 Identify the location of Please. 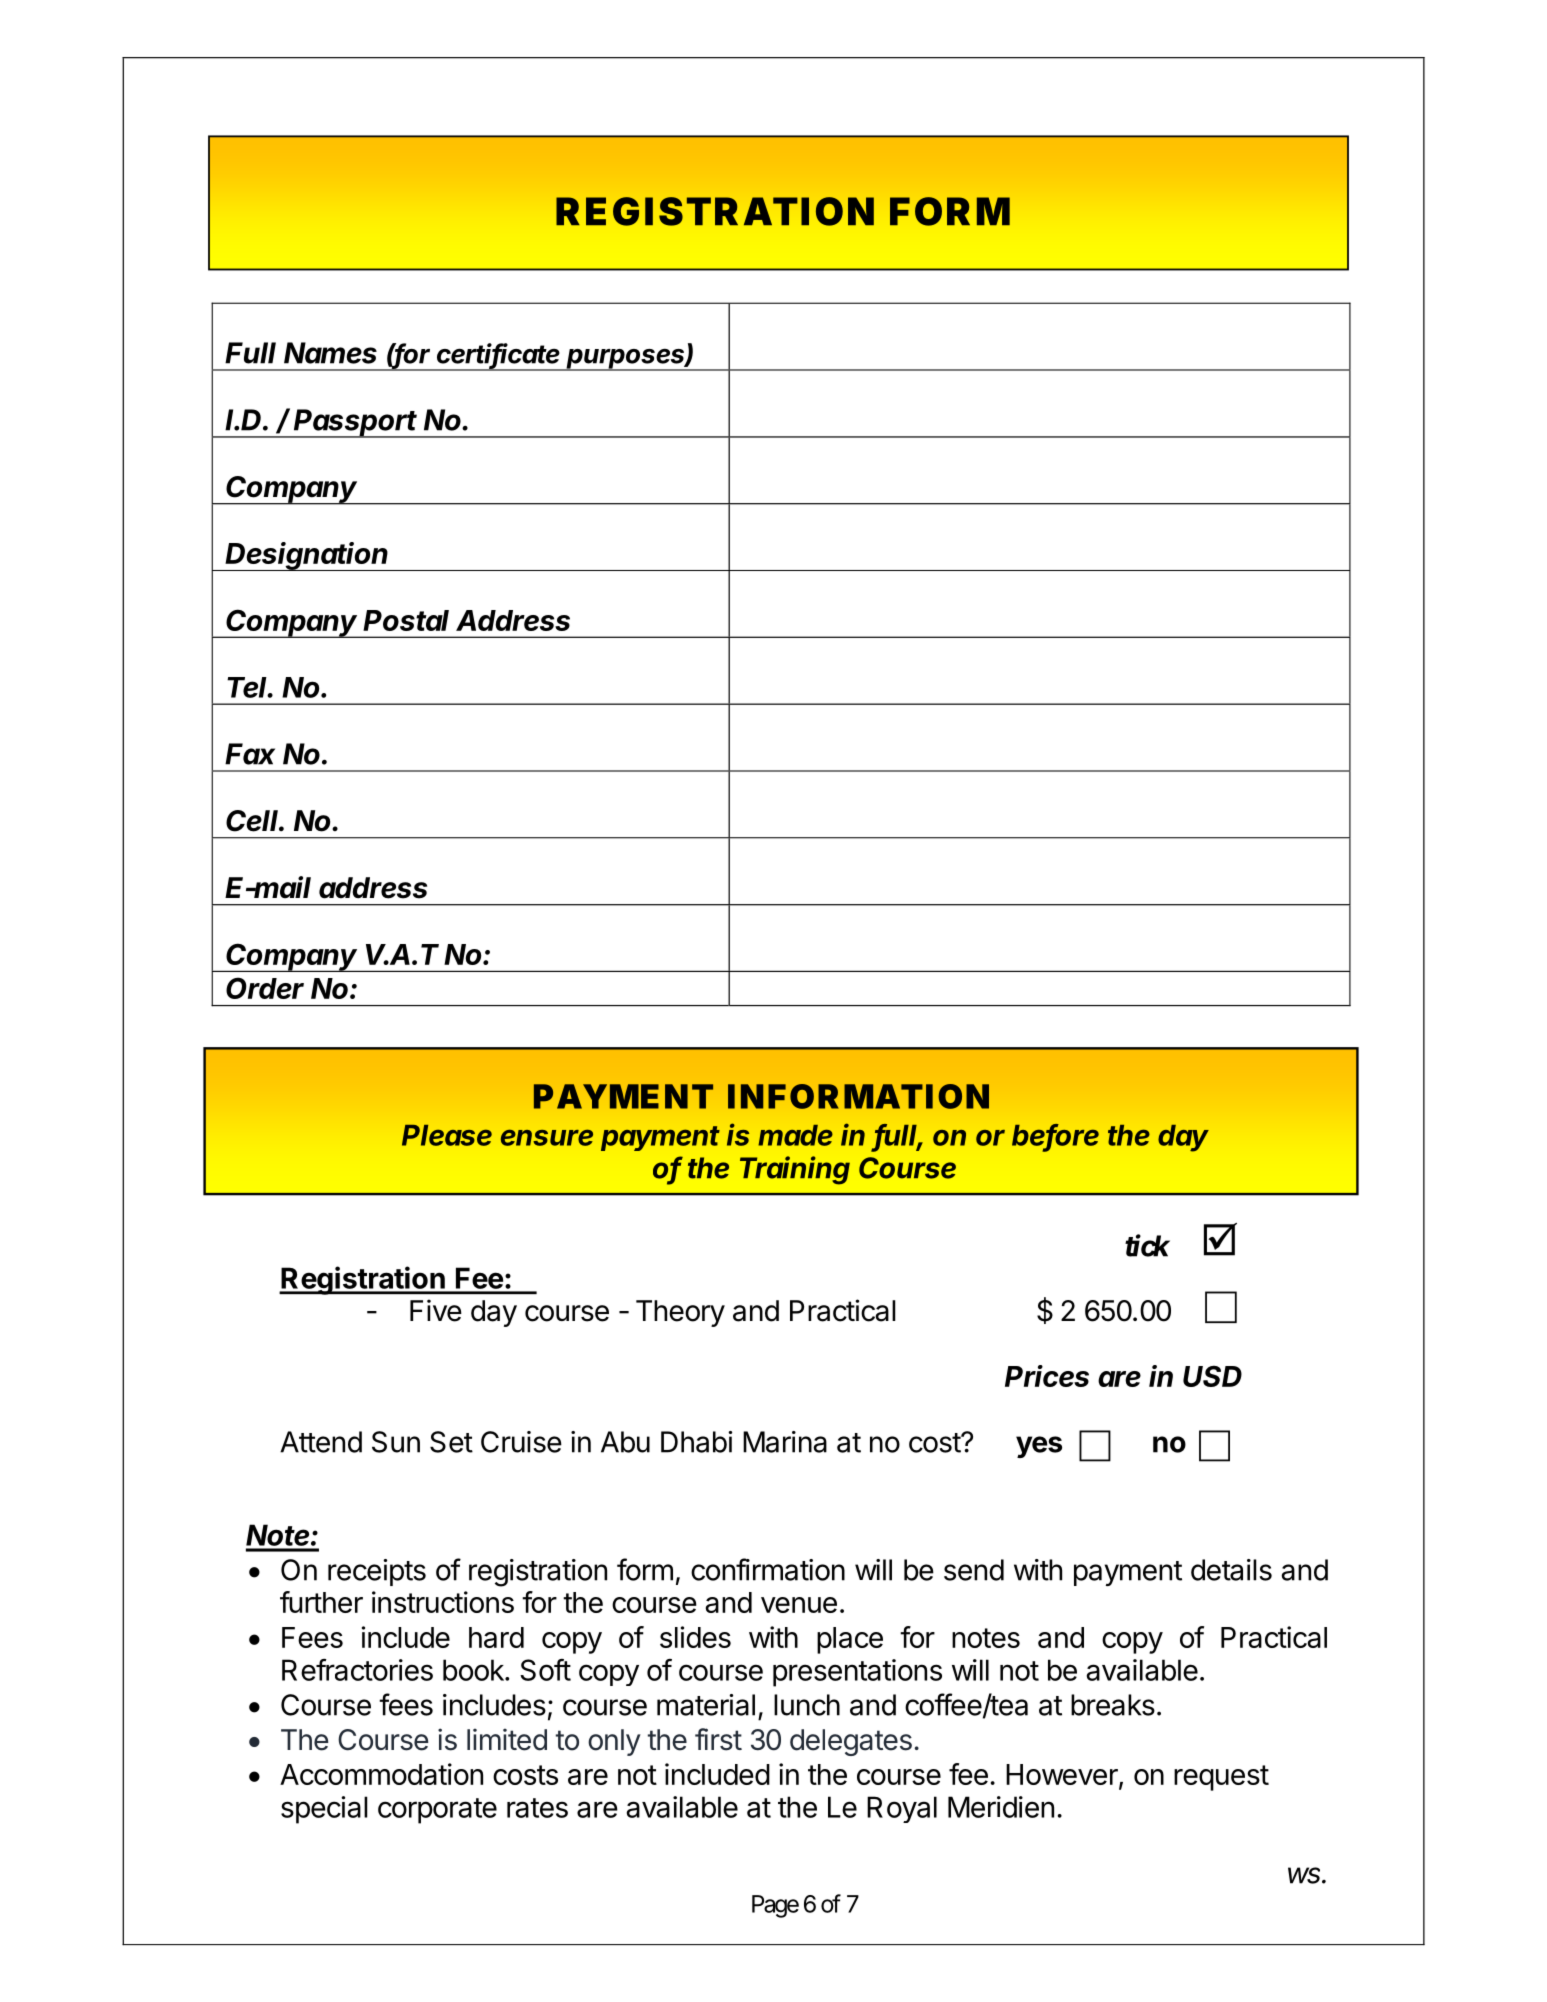
(447, 1135).
